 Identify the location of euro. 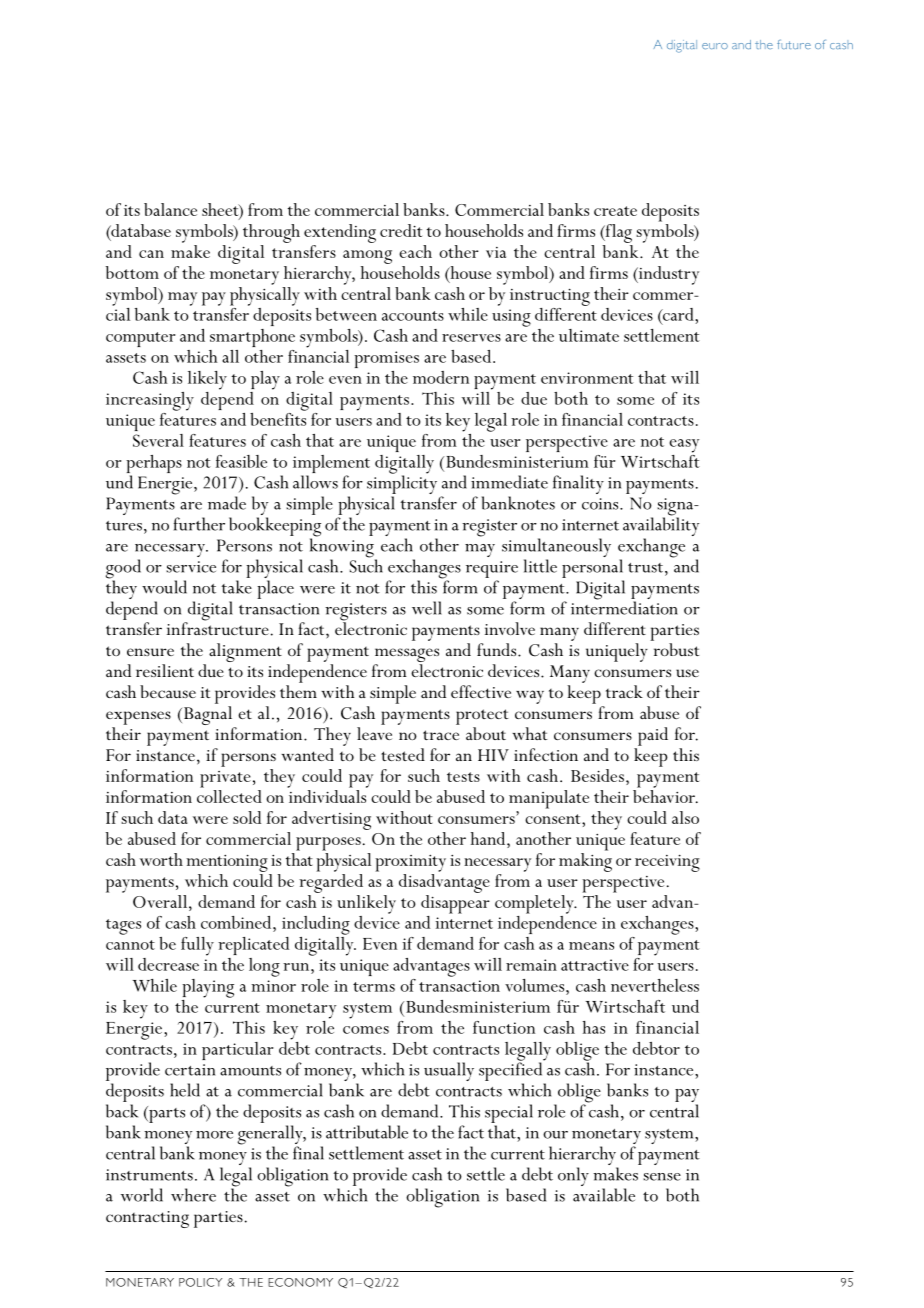
(715, 46).
